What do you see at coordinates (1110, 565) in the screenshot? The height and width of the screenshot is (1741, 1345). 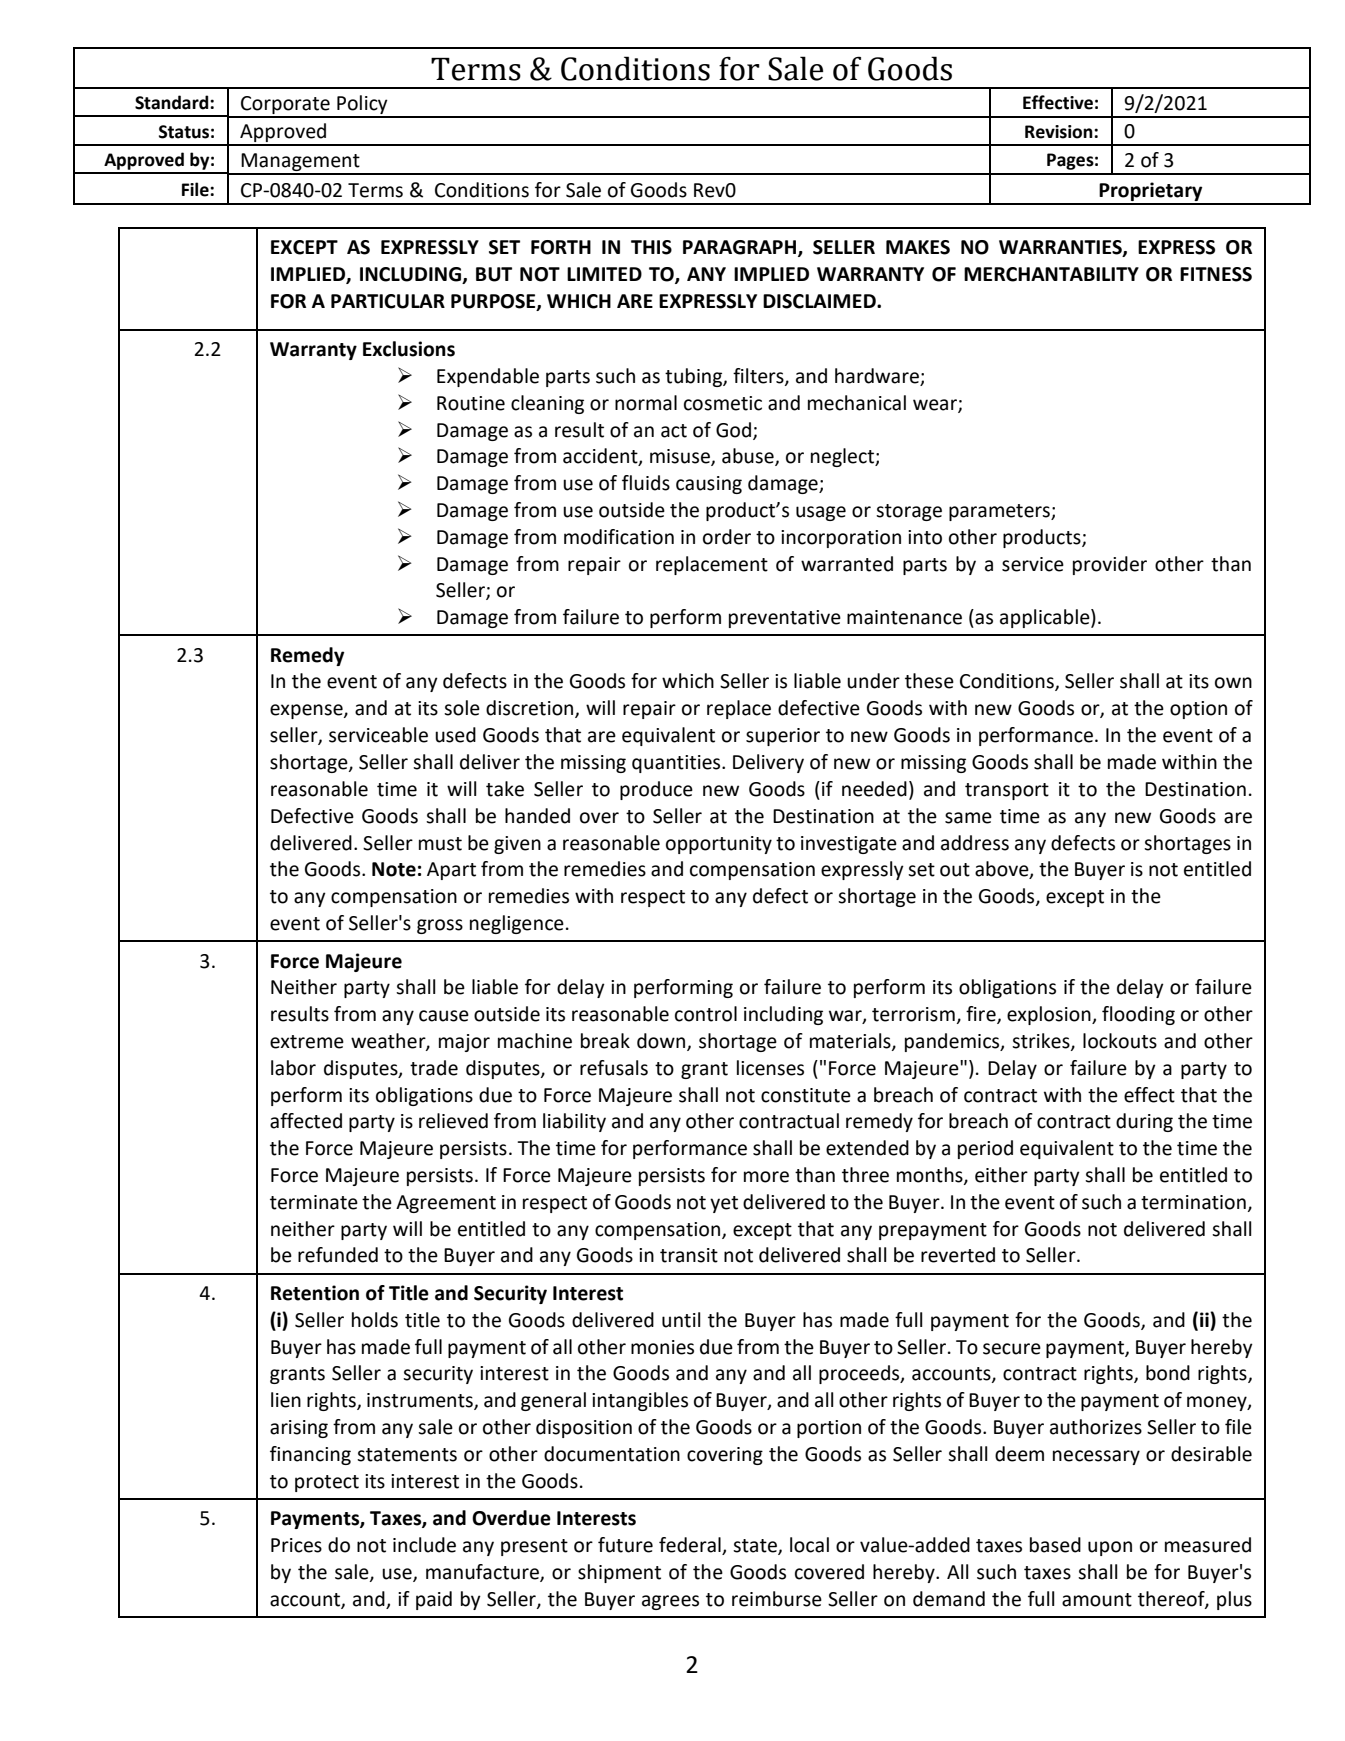 I see `provider` at bounding box center [1110, 565].
